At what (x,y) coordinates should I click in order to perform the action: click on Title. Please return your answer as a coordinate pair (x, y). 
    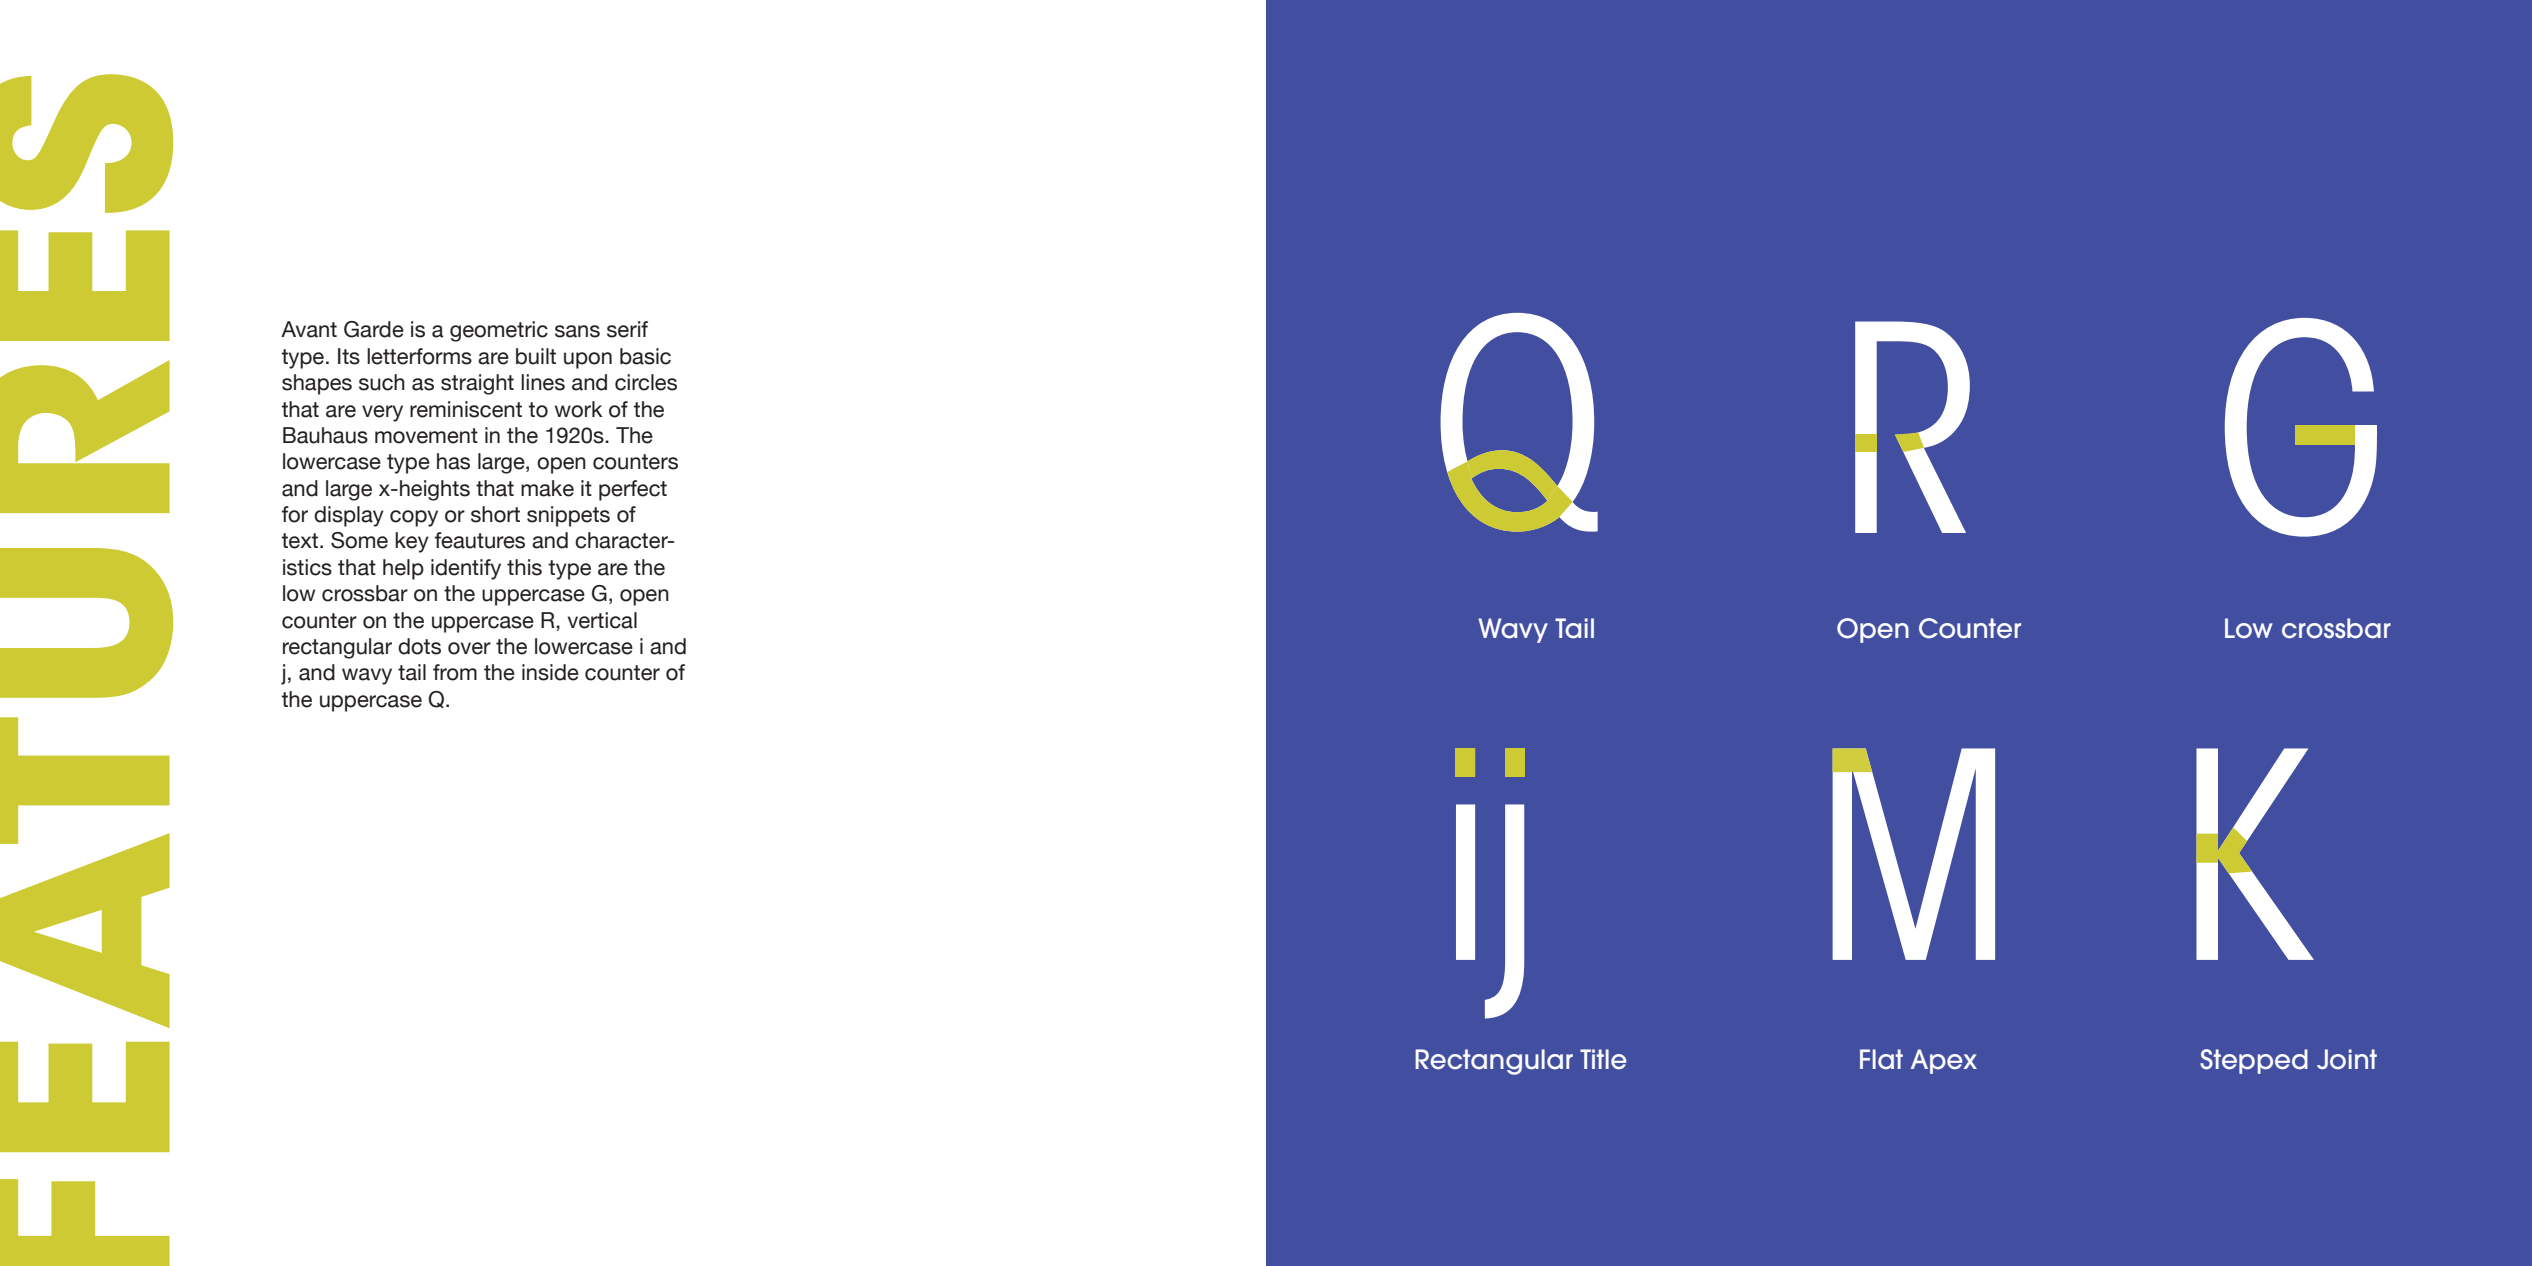
    Looking at the image, I should click on (1603, 1059).
